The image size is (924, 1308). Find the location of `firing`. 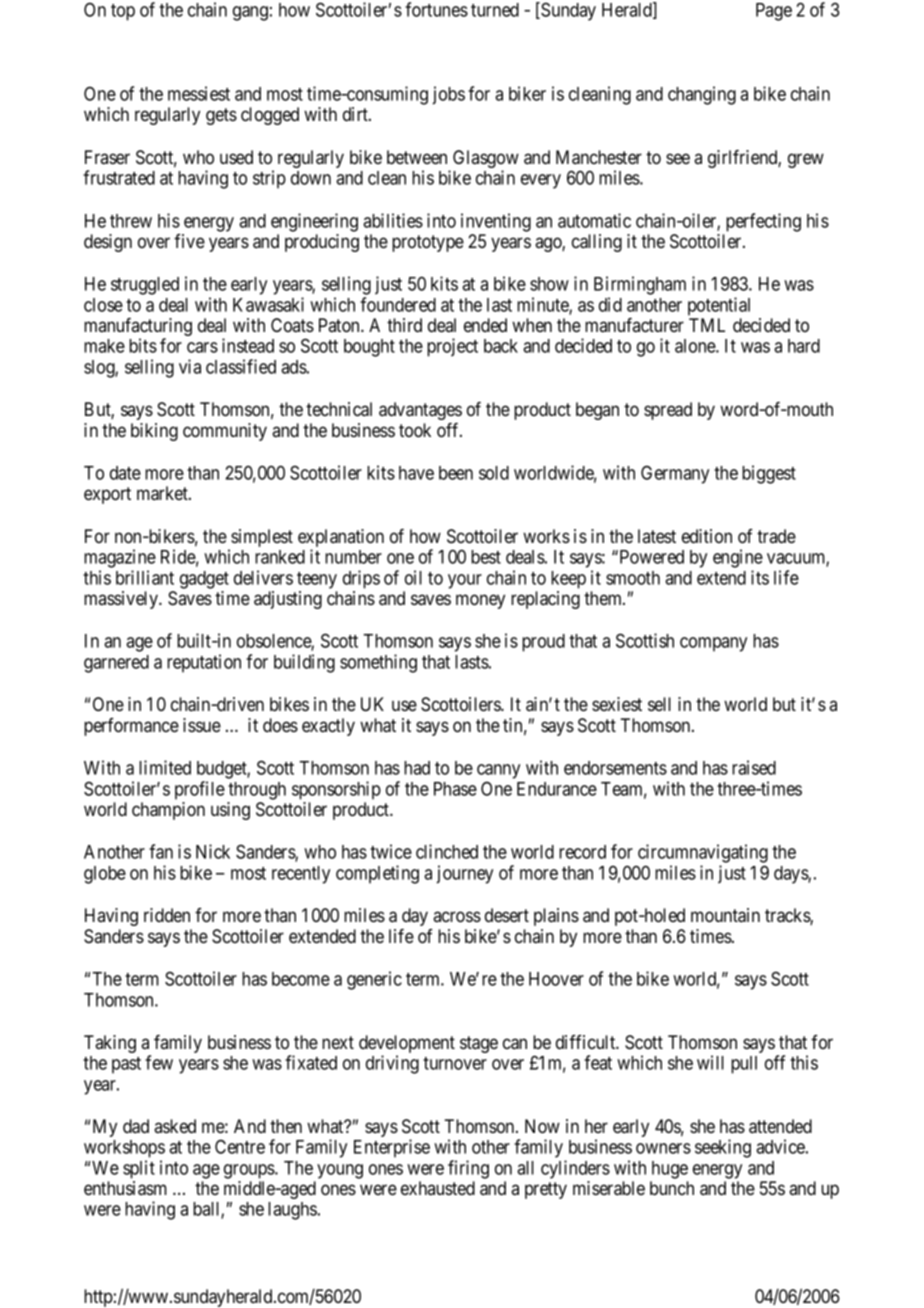

firing is located at coordinates (468, 1169).
